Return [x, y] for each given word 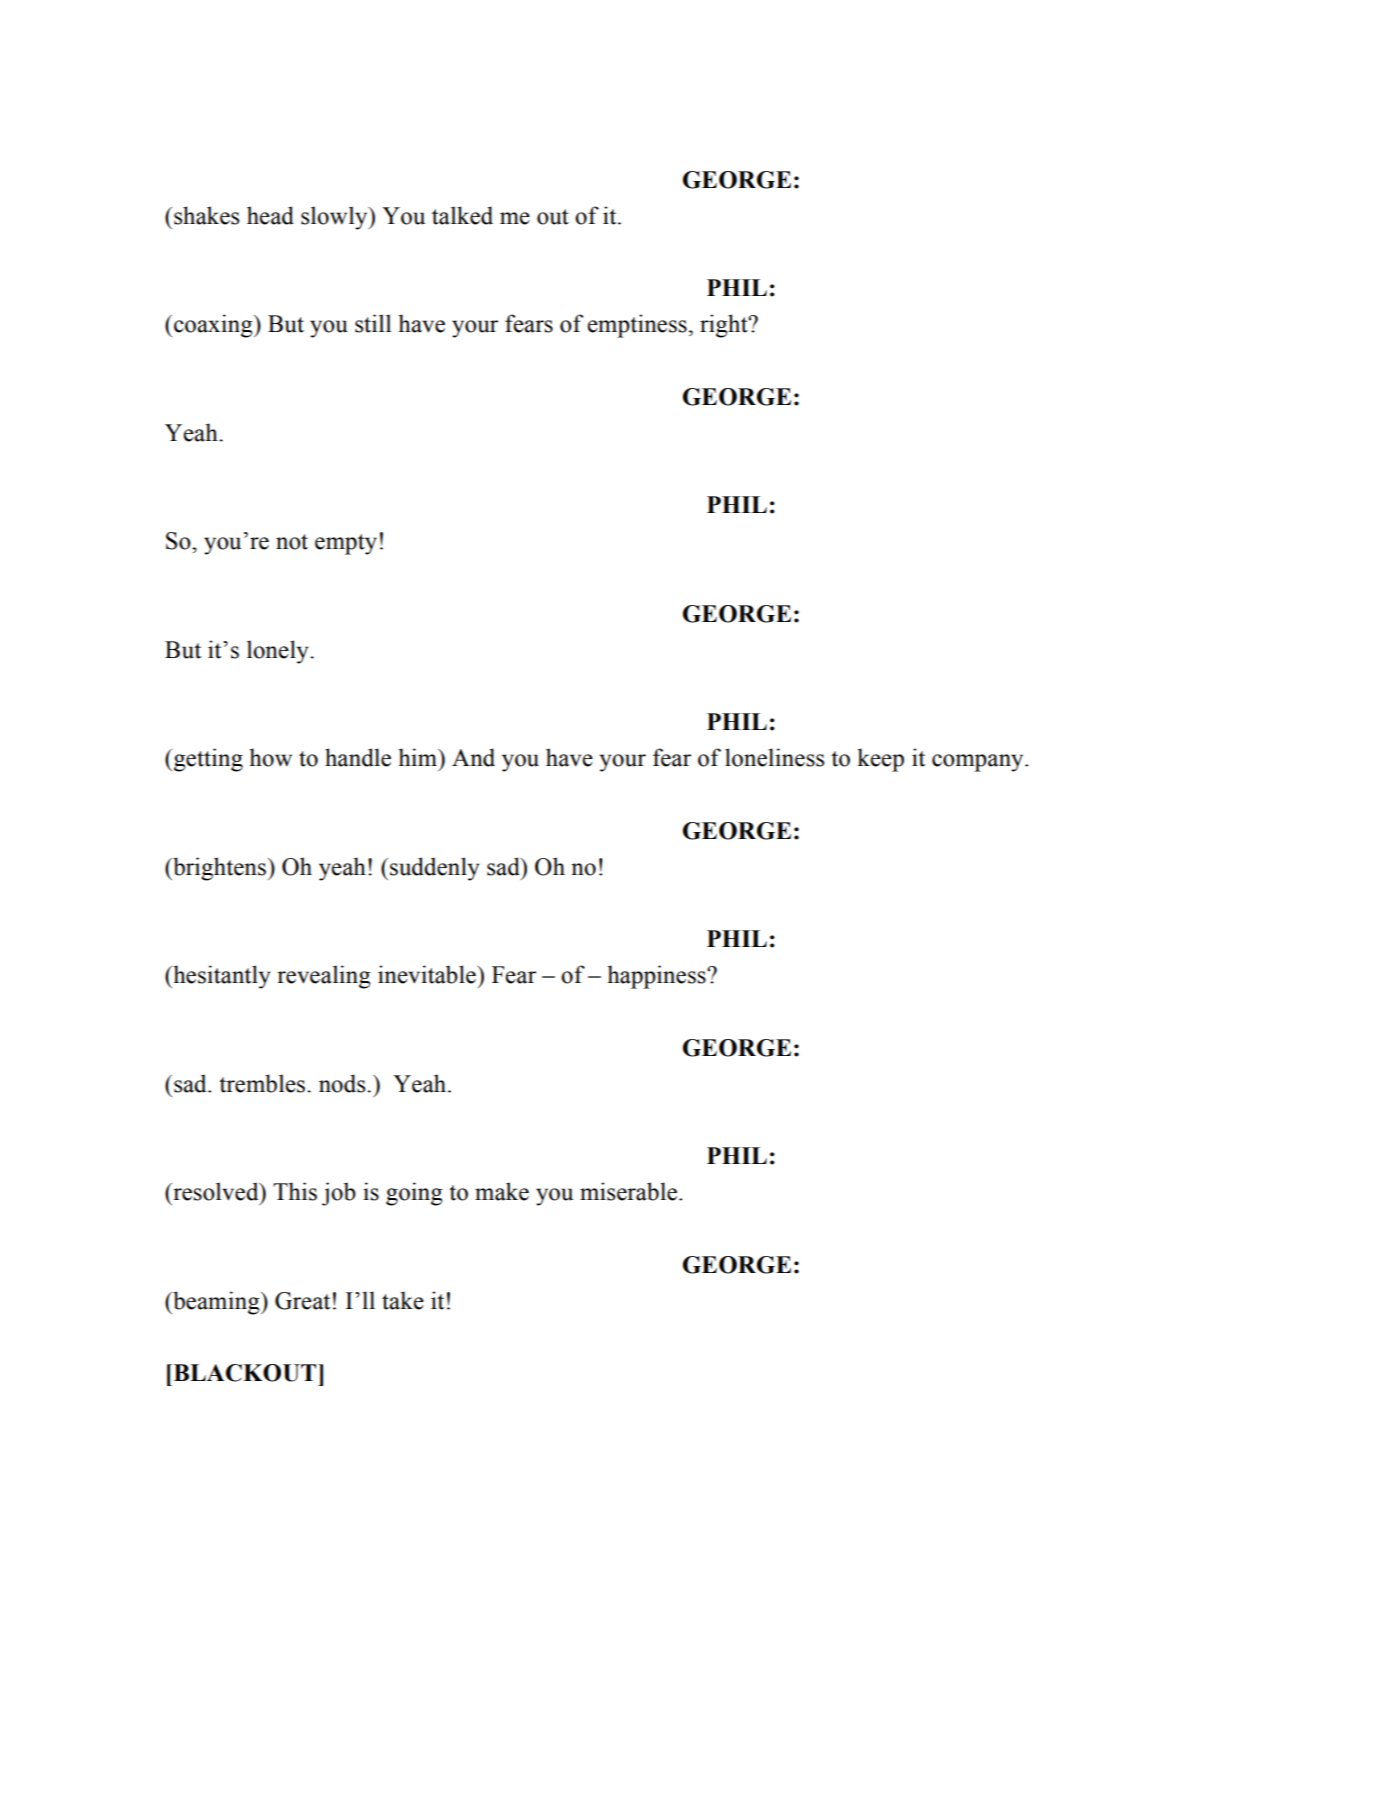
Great [302, 1301]
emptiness [637, 326]
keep [880, 760]
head [270, 215]
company [979, 763]
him [419, 757]
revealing [324, 977]
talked [462, 215]
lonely [279, 652]
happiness [658, 977]
